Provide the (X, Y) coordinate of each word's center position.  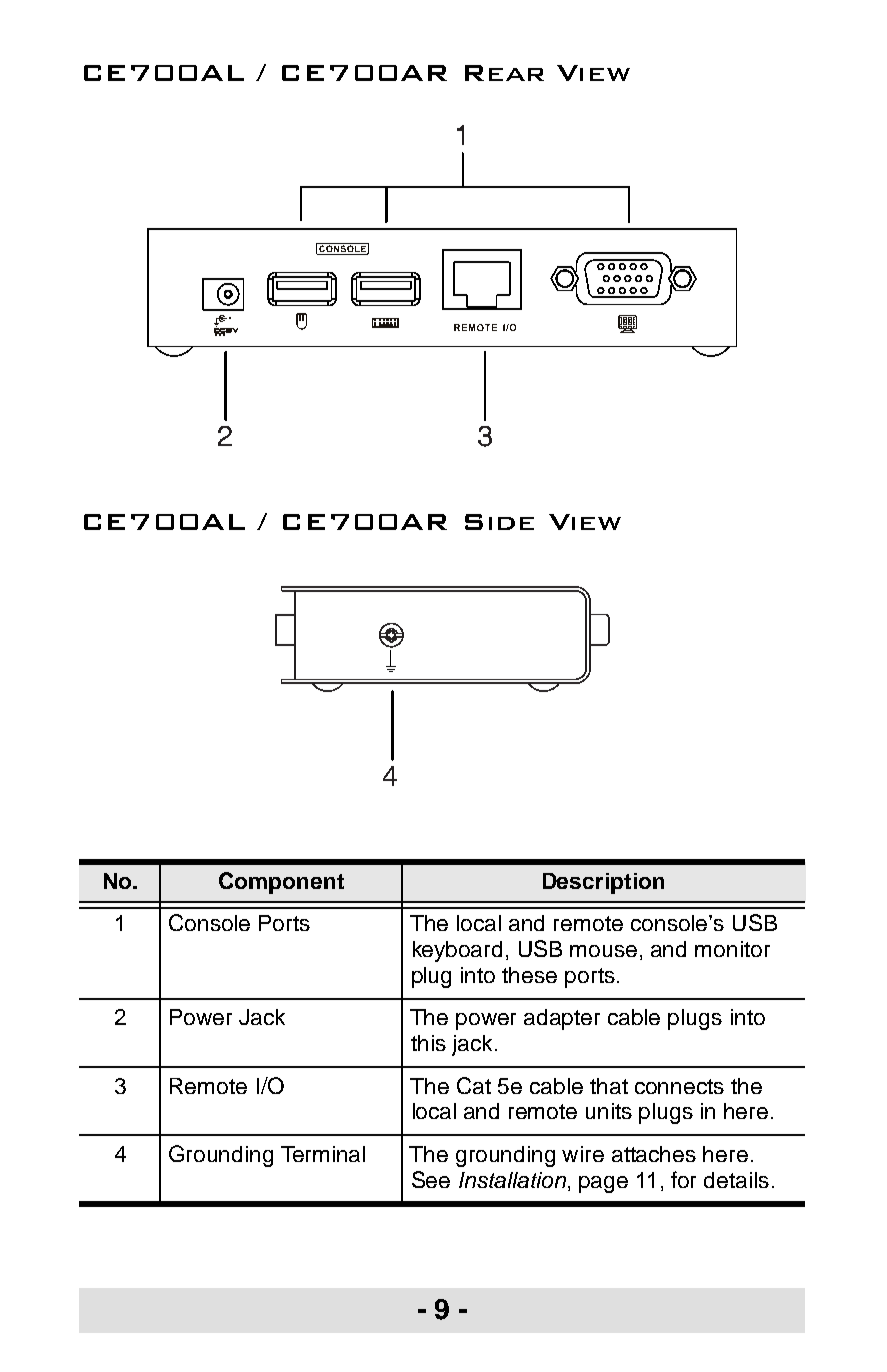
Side (499, 522)
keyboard (457, 951)
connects (679, 1086)
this (428, 1043)
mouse (603, 951)
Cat (474, 1085)
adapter (562, 1019)
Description (603, 883)
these (529, 975)
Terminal (323, 1154)
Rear (504, 73)
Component (281, 883)
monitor (732, 949)
